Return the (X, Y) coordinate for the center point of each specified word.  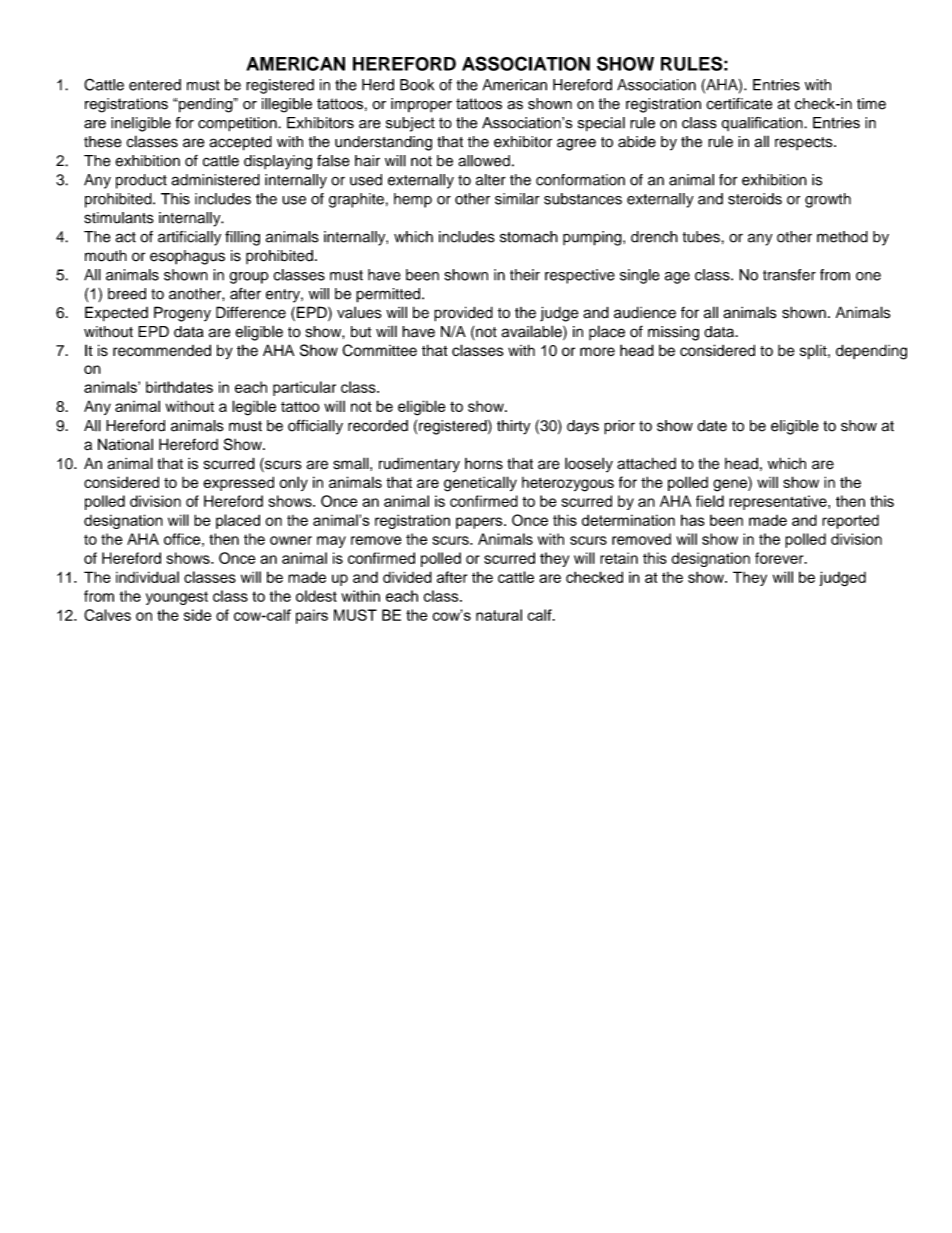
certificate (739, 104)
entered (155, 85)
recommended (162, 350)
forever (780, 558)
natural (499, 615)
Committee (379, 350)
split (814, 352)
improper (421, 105)
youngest (177, 598)
